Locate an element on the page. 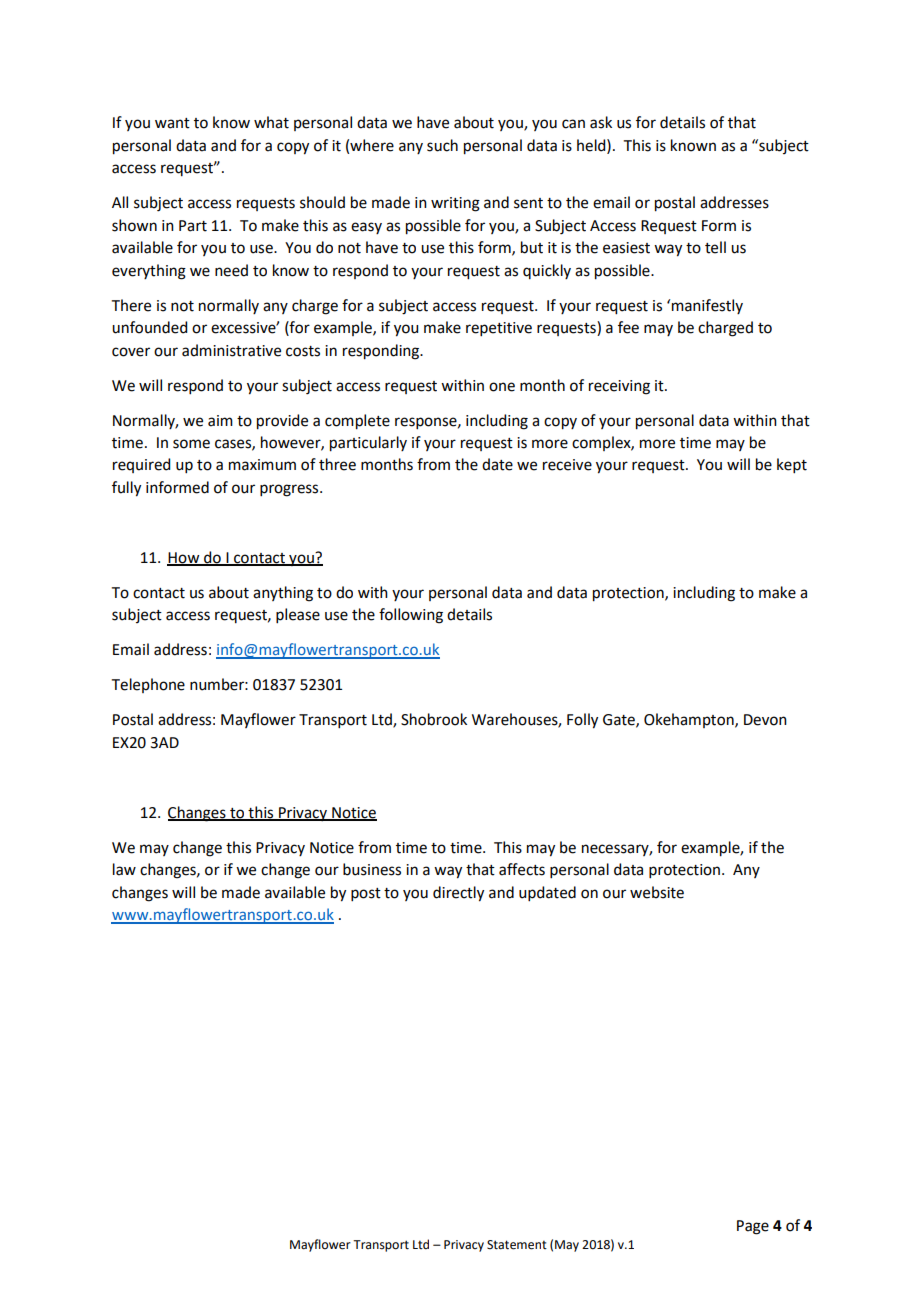  kept is located at coordinates (792, 465).
